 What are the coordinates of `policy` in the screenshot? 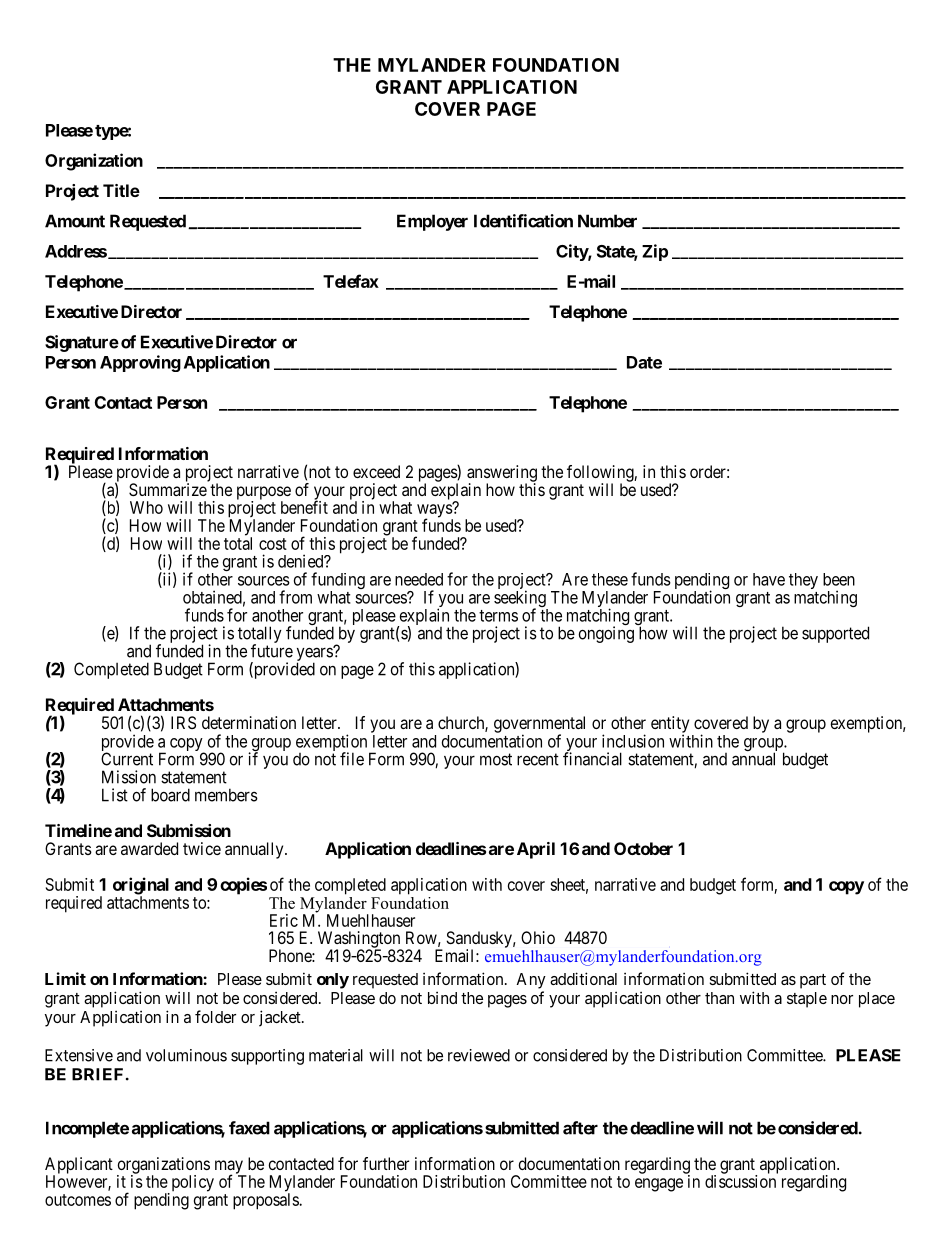 It's located at (191, 1184).
